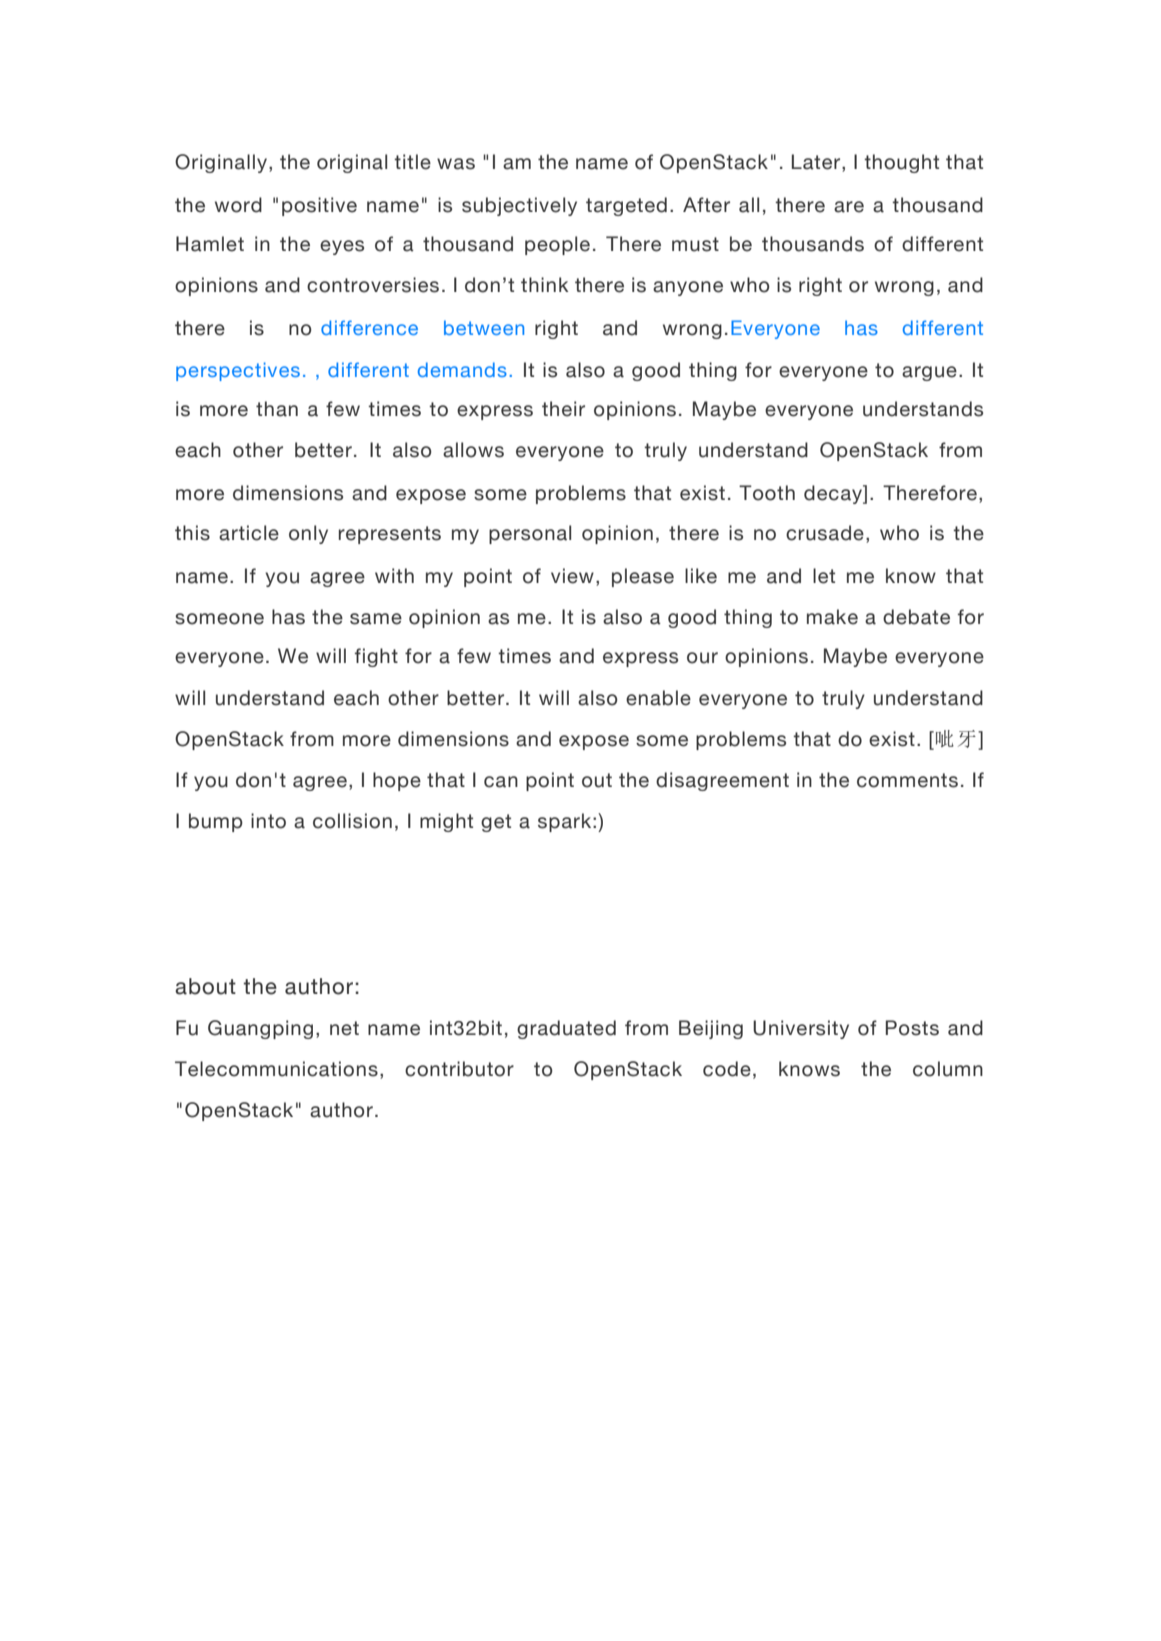  I want to click on into, so click(268, 821).
